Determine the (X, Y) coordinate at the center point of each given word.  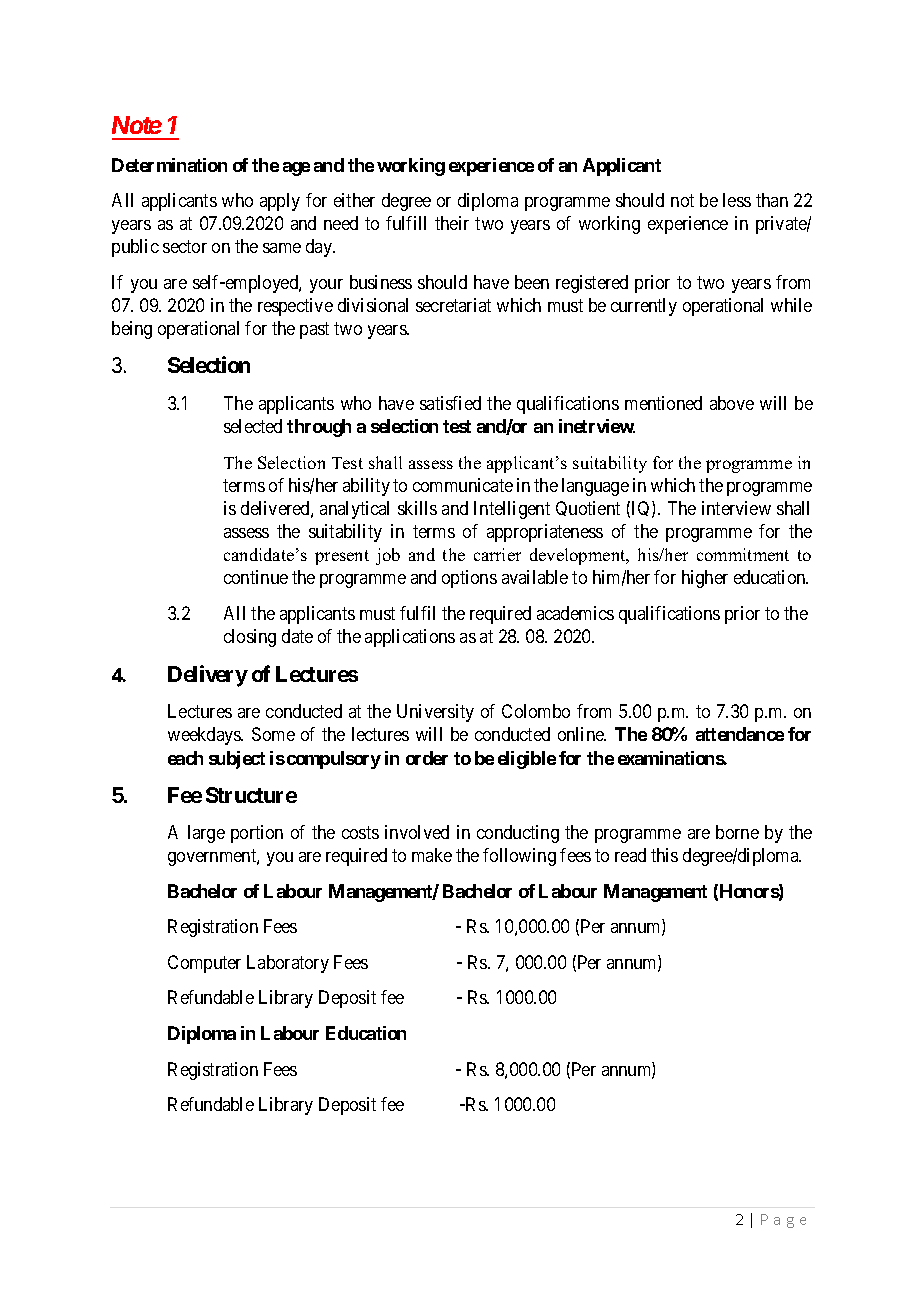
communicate (463, 485)
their (452, 223)
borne (737, 832)
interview (736, 508)
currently (644, 307)
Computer (204, 964)
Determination (169, 165)
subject (237, 760)
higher (705, 579)
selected (253, 426)
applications (410, 638)
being (132, 330)
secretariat (453, 305)
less (737, 200)
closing (250, 638)
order (427, 758)
